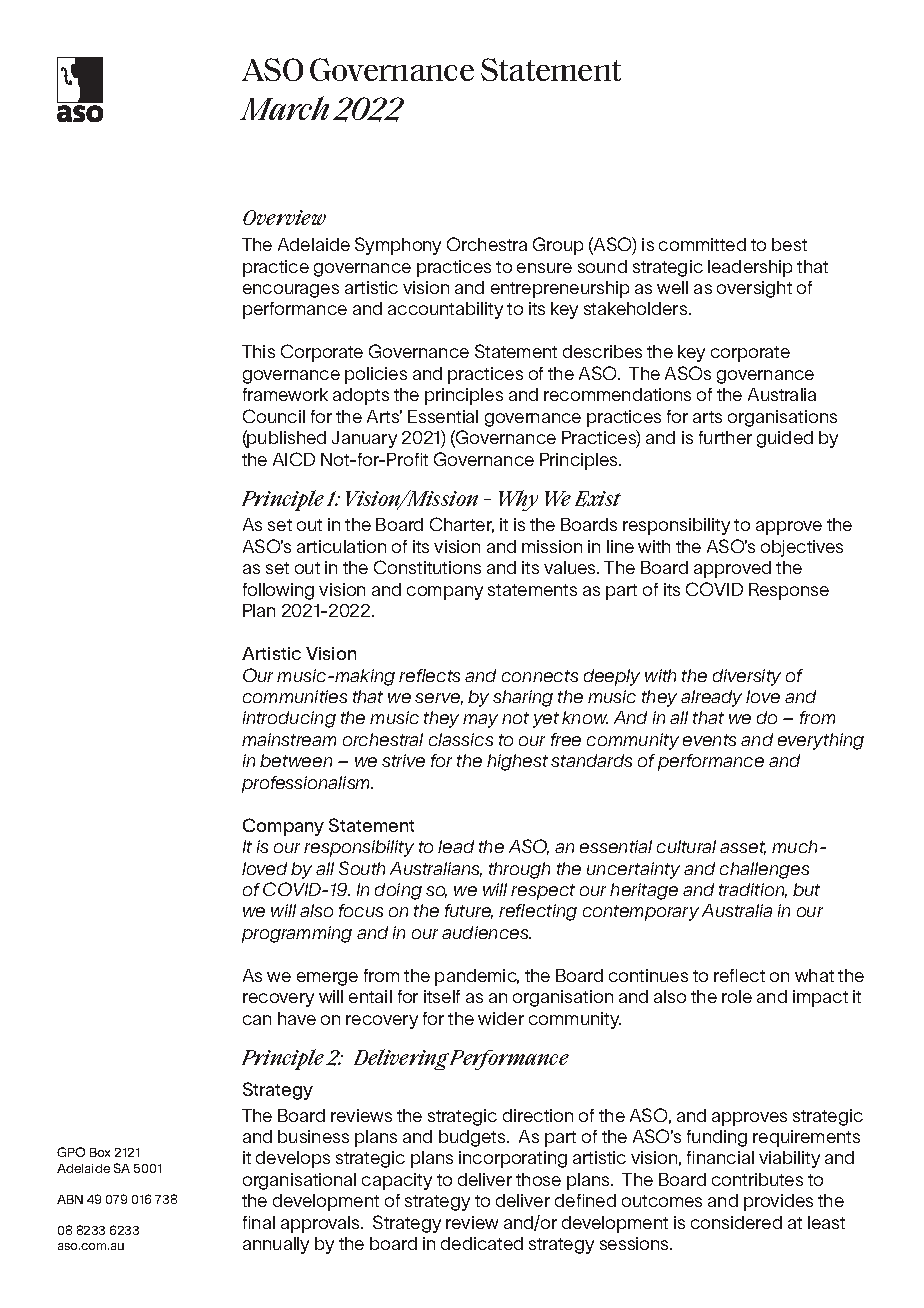  What do you see at coordinates (736, 1222) in the screenshot?
I see `considered` at bounding box center [736, 1222].
